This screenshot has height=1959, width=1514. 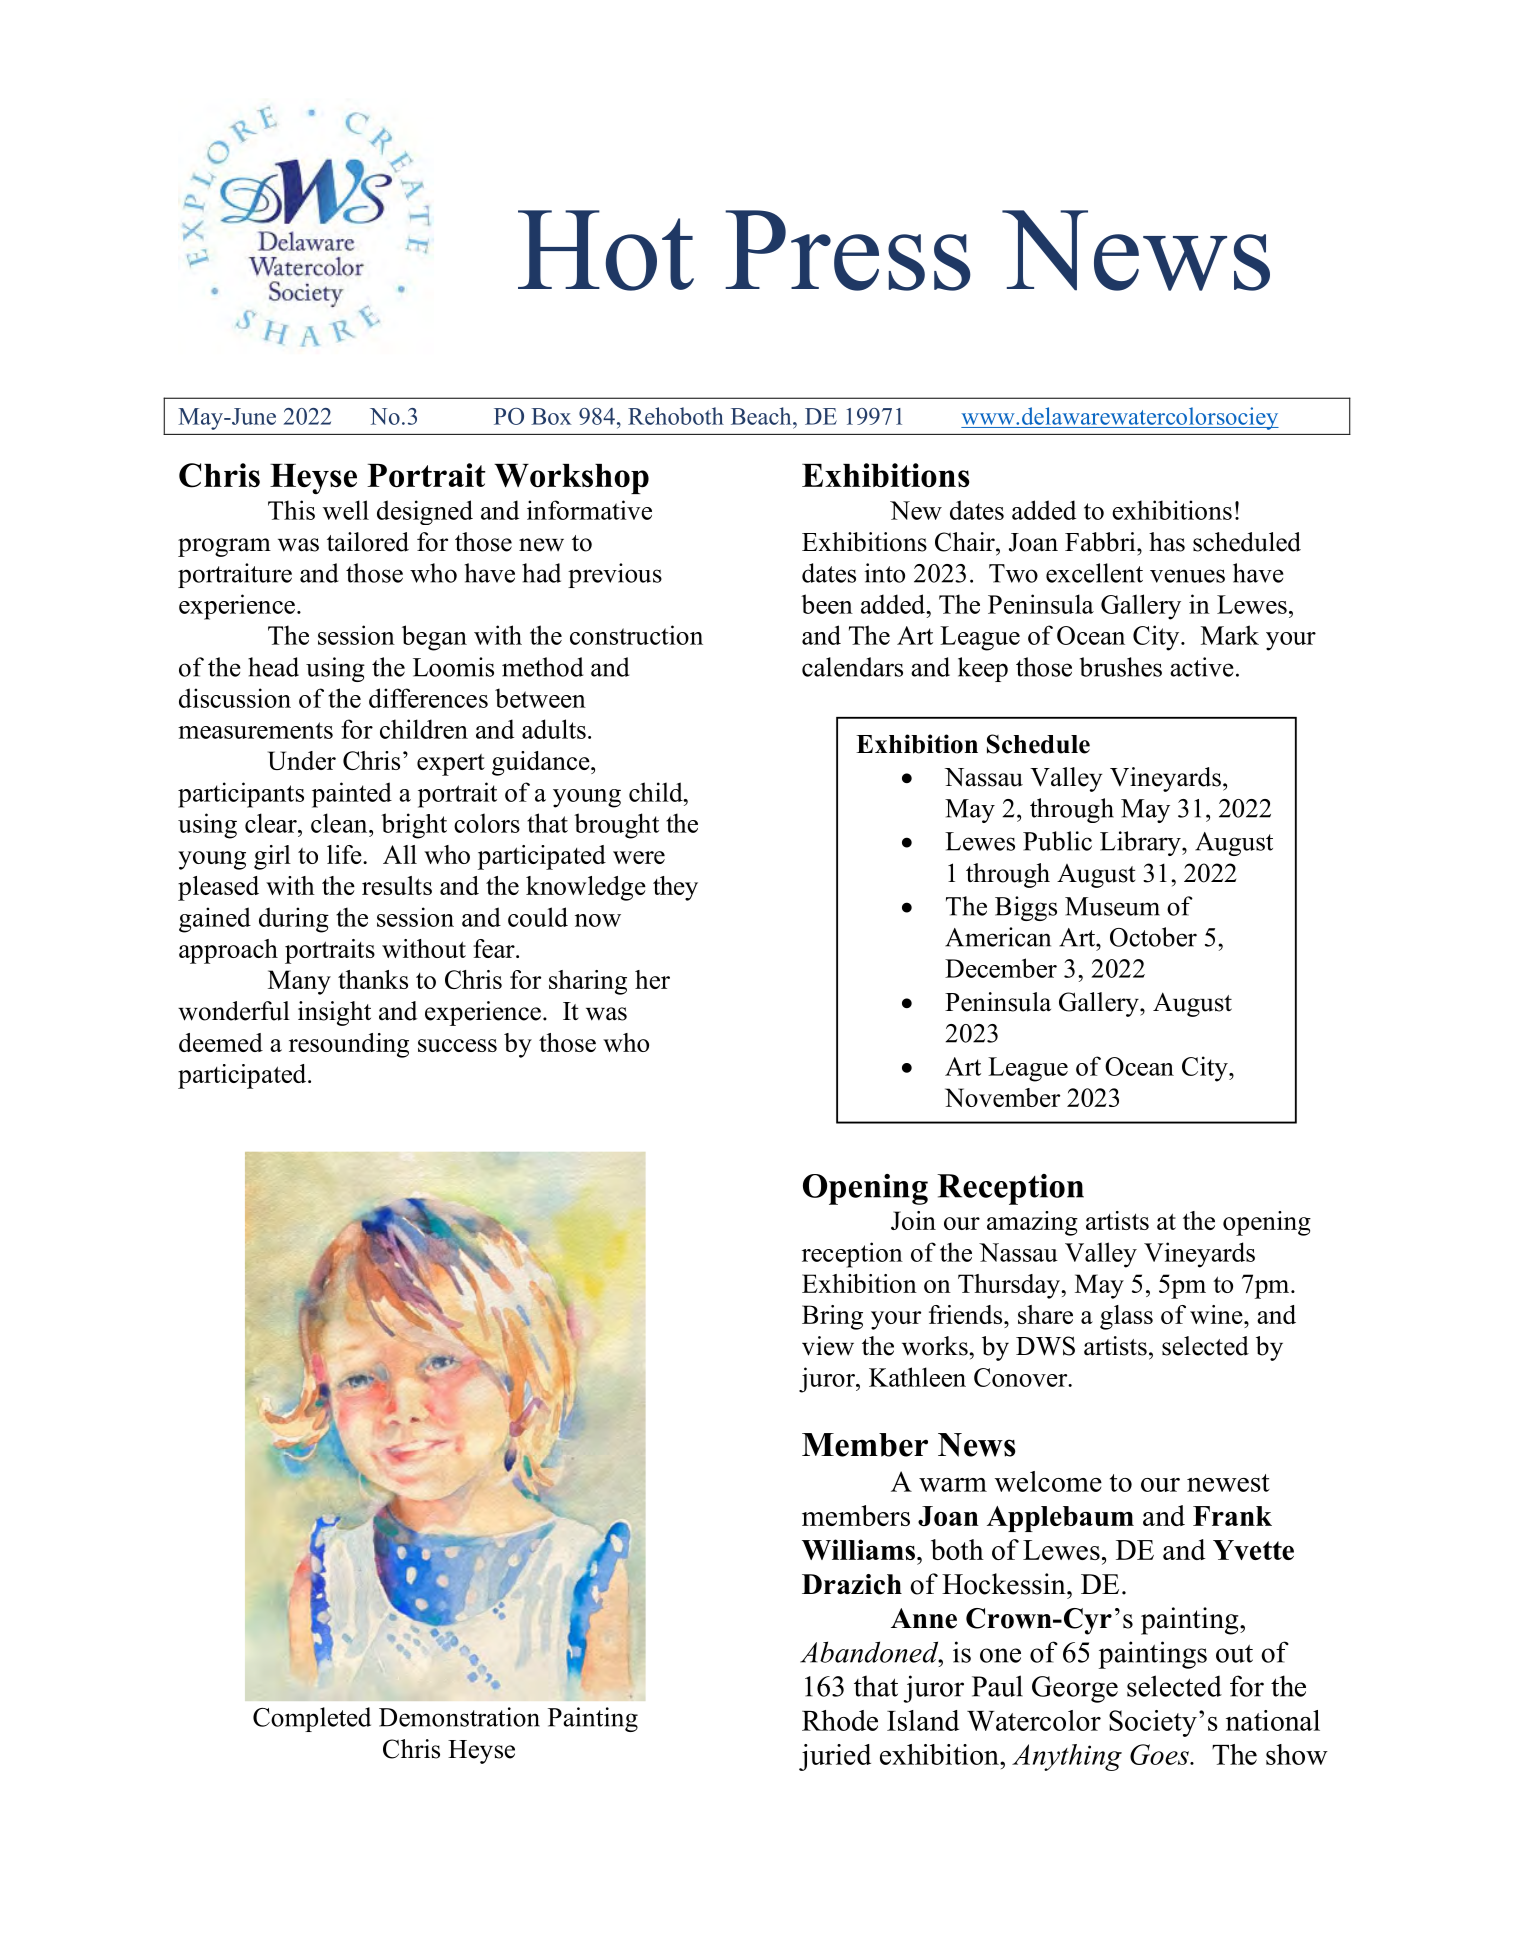 What do you see at coordinates (828, 1346) in the screenshot?
I see `view` at bounding box center [828, 1346].
